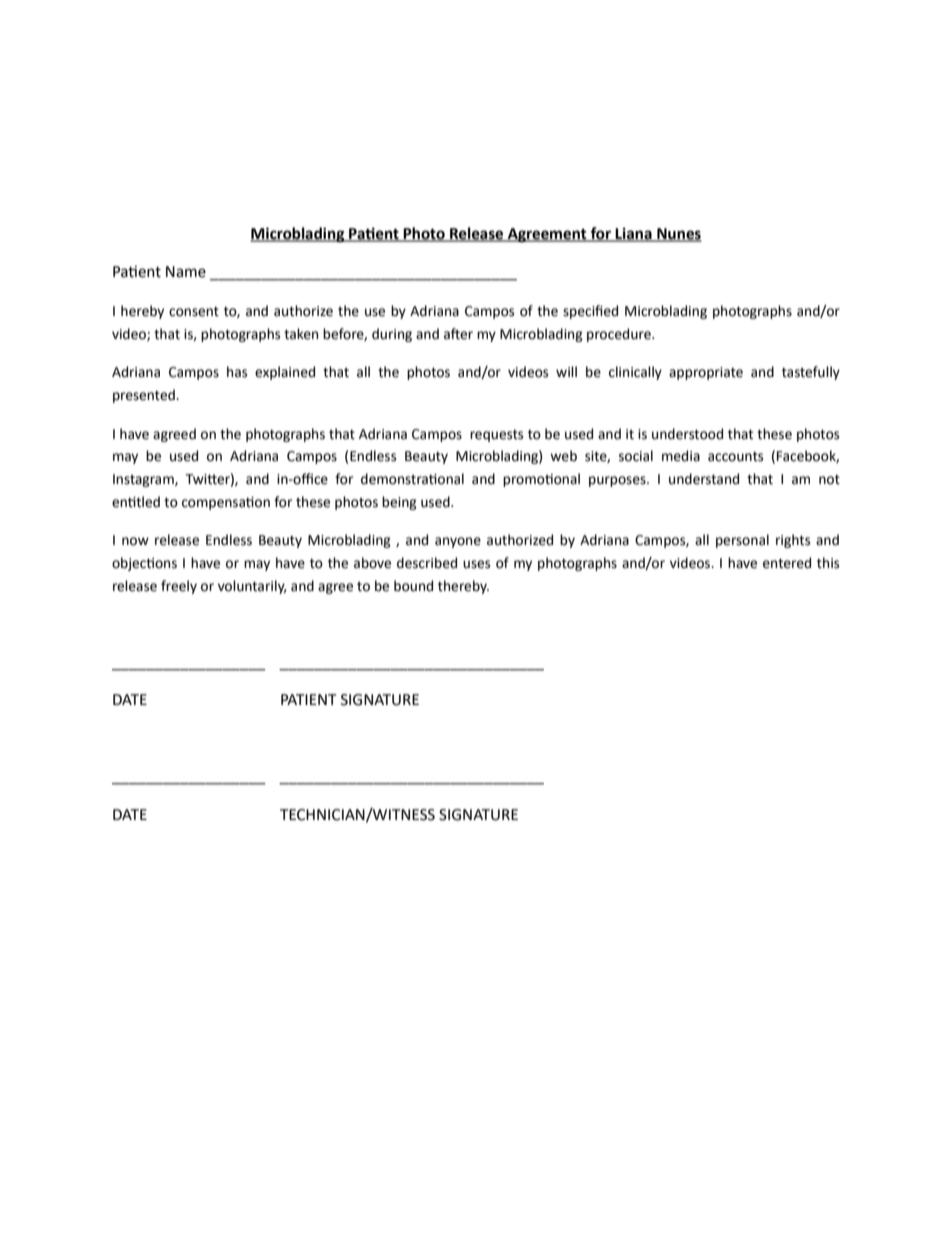 Image resolution: width=952 pixels, height=1233 pixels. I want to click on Liana, so click(634, 235).
